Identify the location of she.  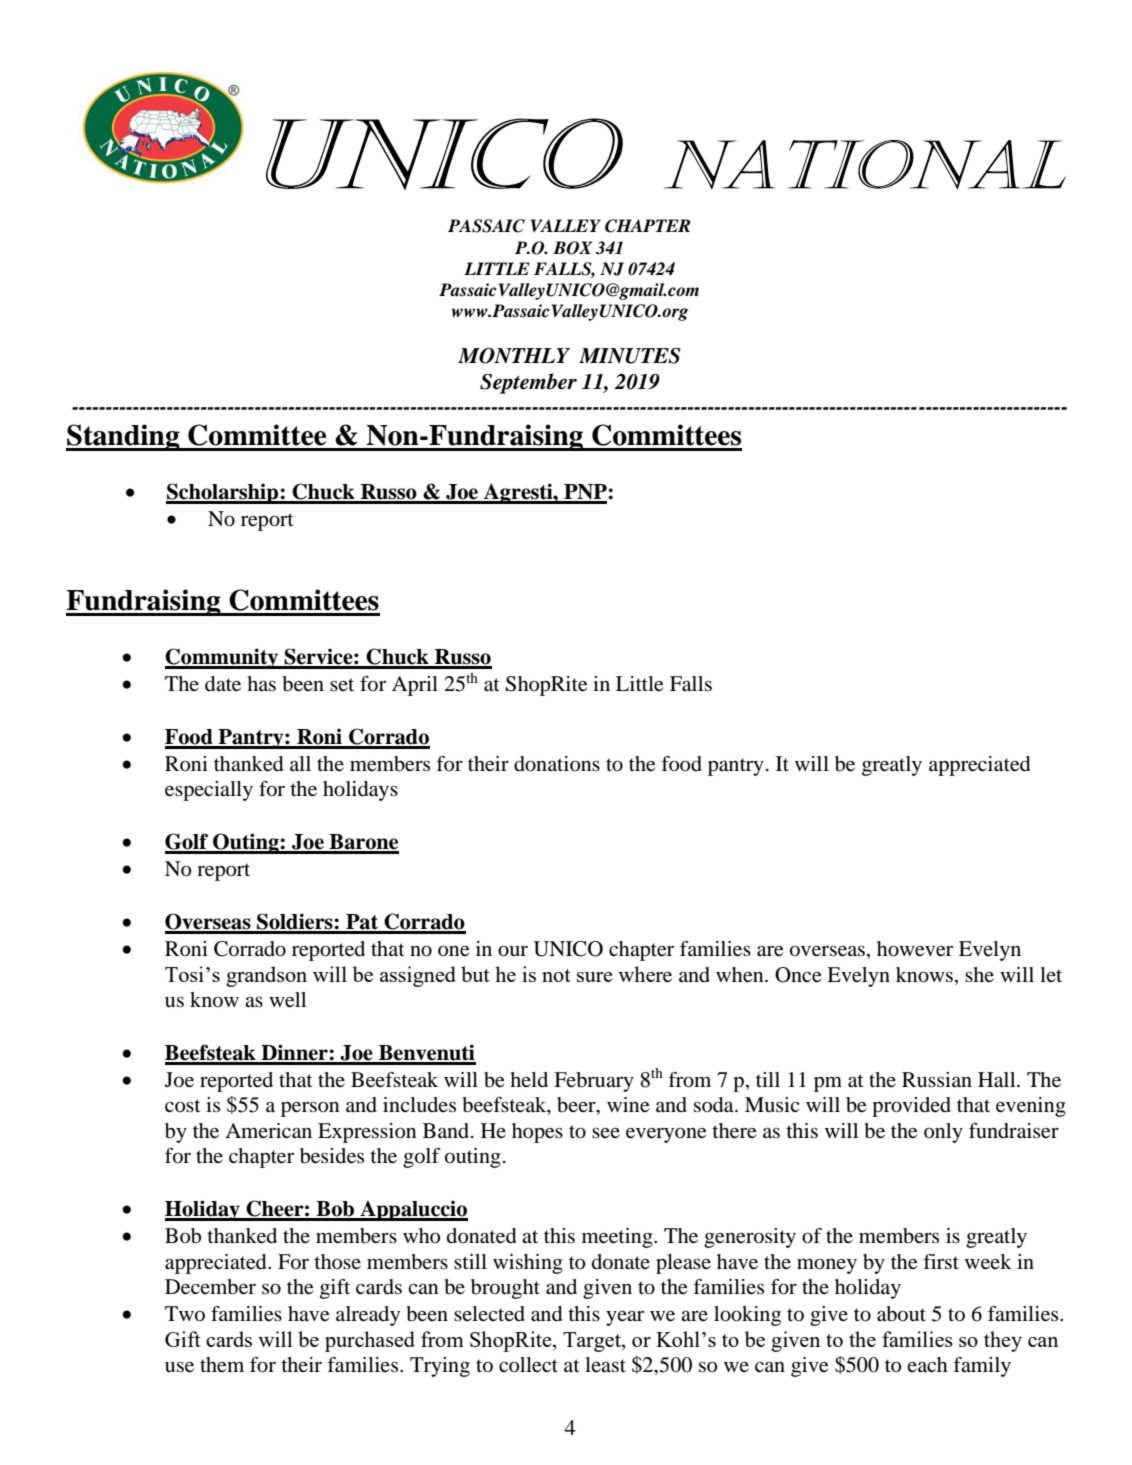
(979, 974).
